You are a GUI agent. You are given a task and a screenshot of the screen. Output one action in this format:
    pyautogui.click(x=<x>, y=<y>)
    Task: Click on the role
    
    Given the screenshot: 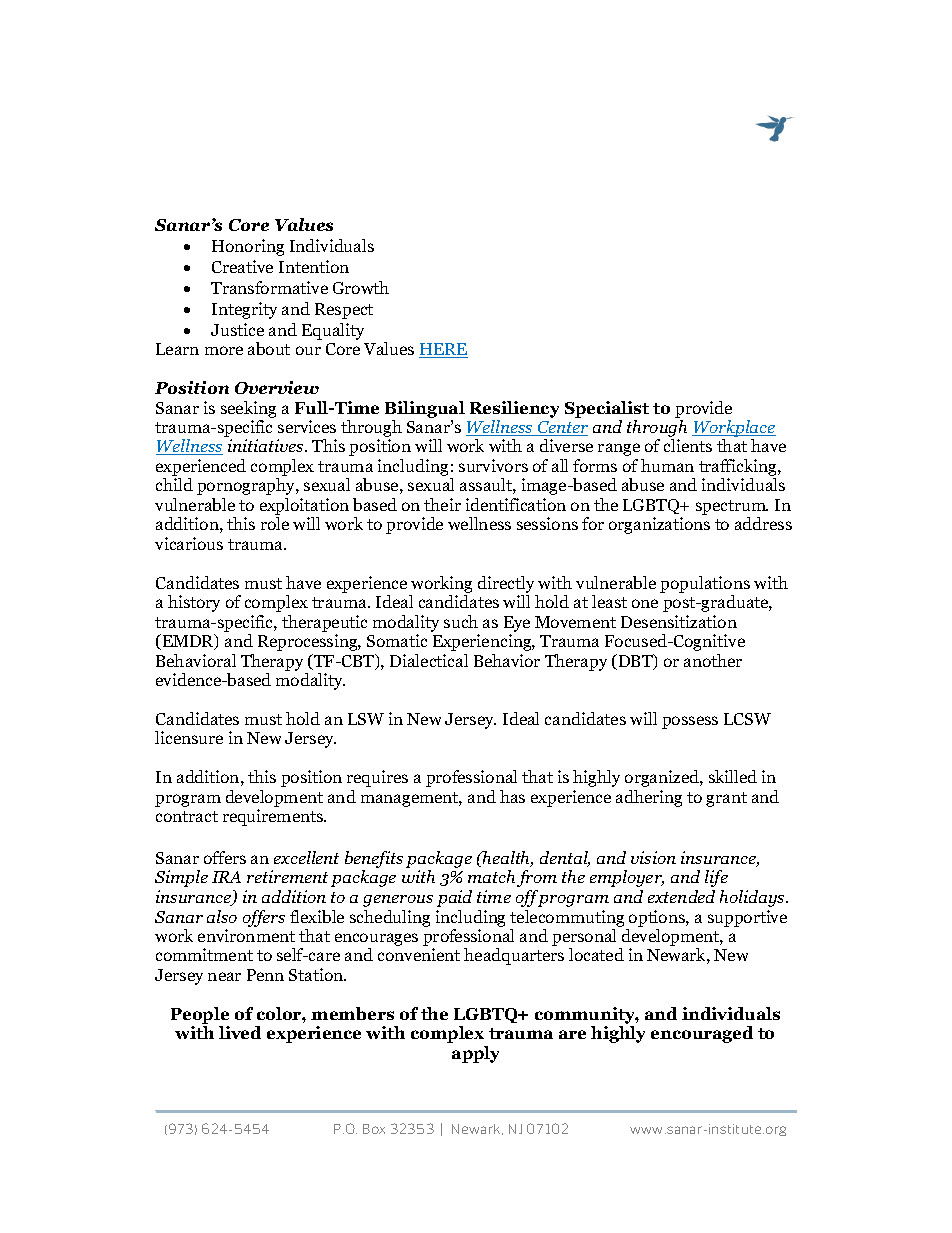 What is the action you would take?
    pyautogui.click(x=275, y=523)
